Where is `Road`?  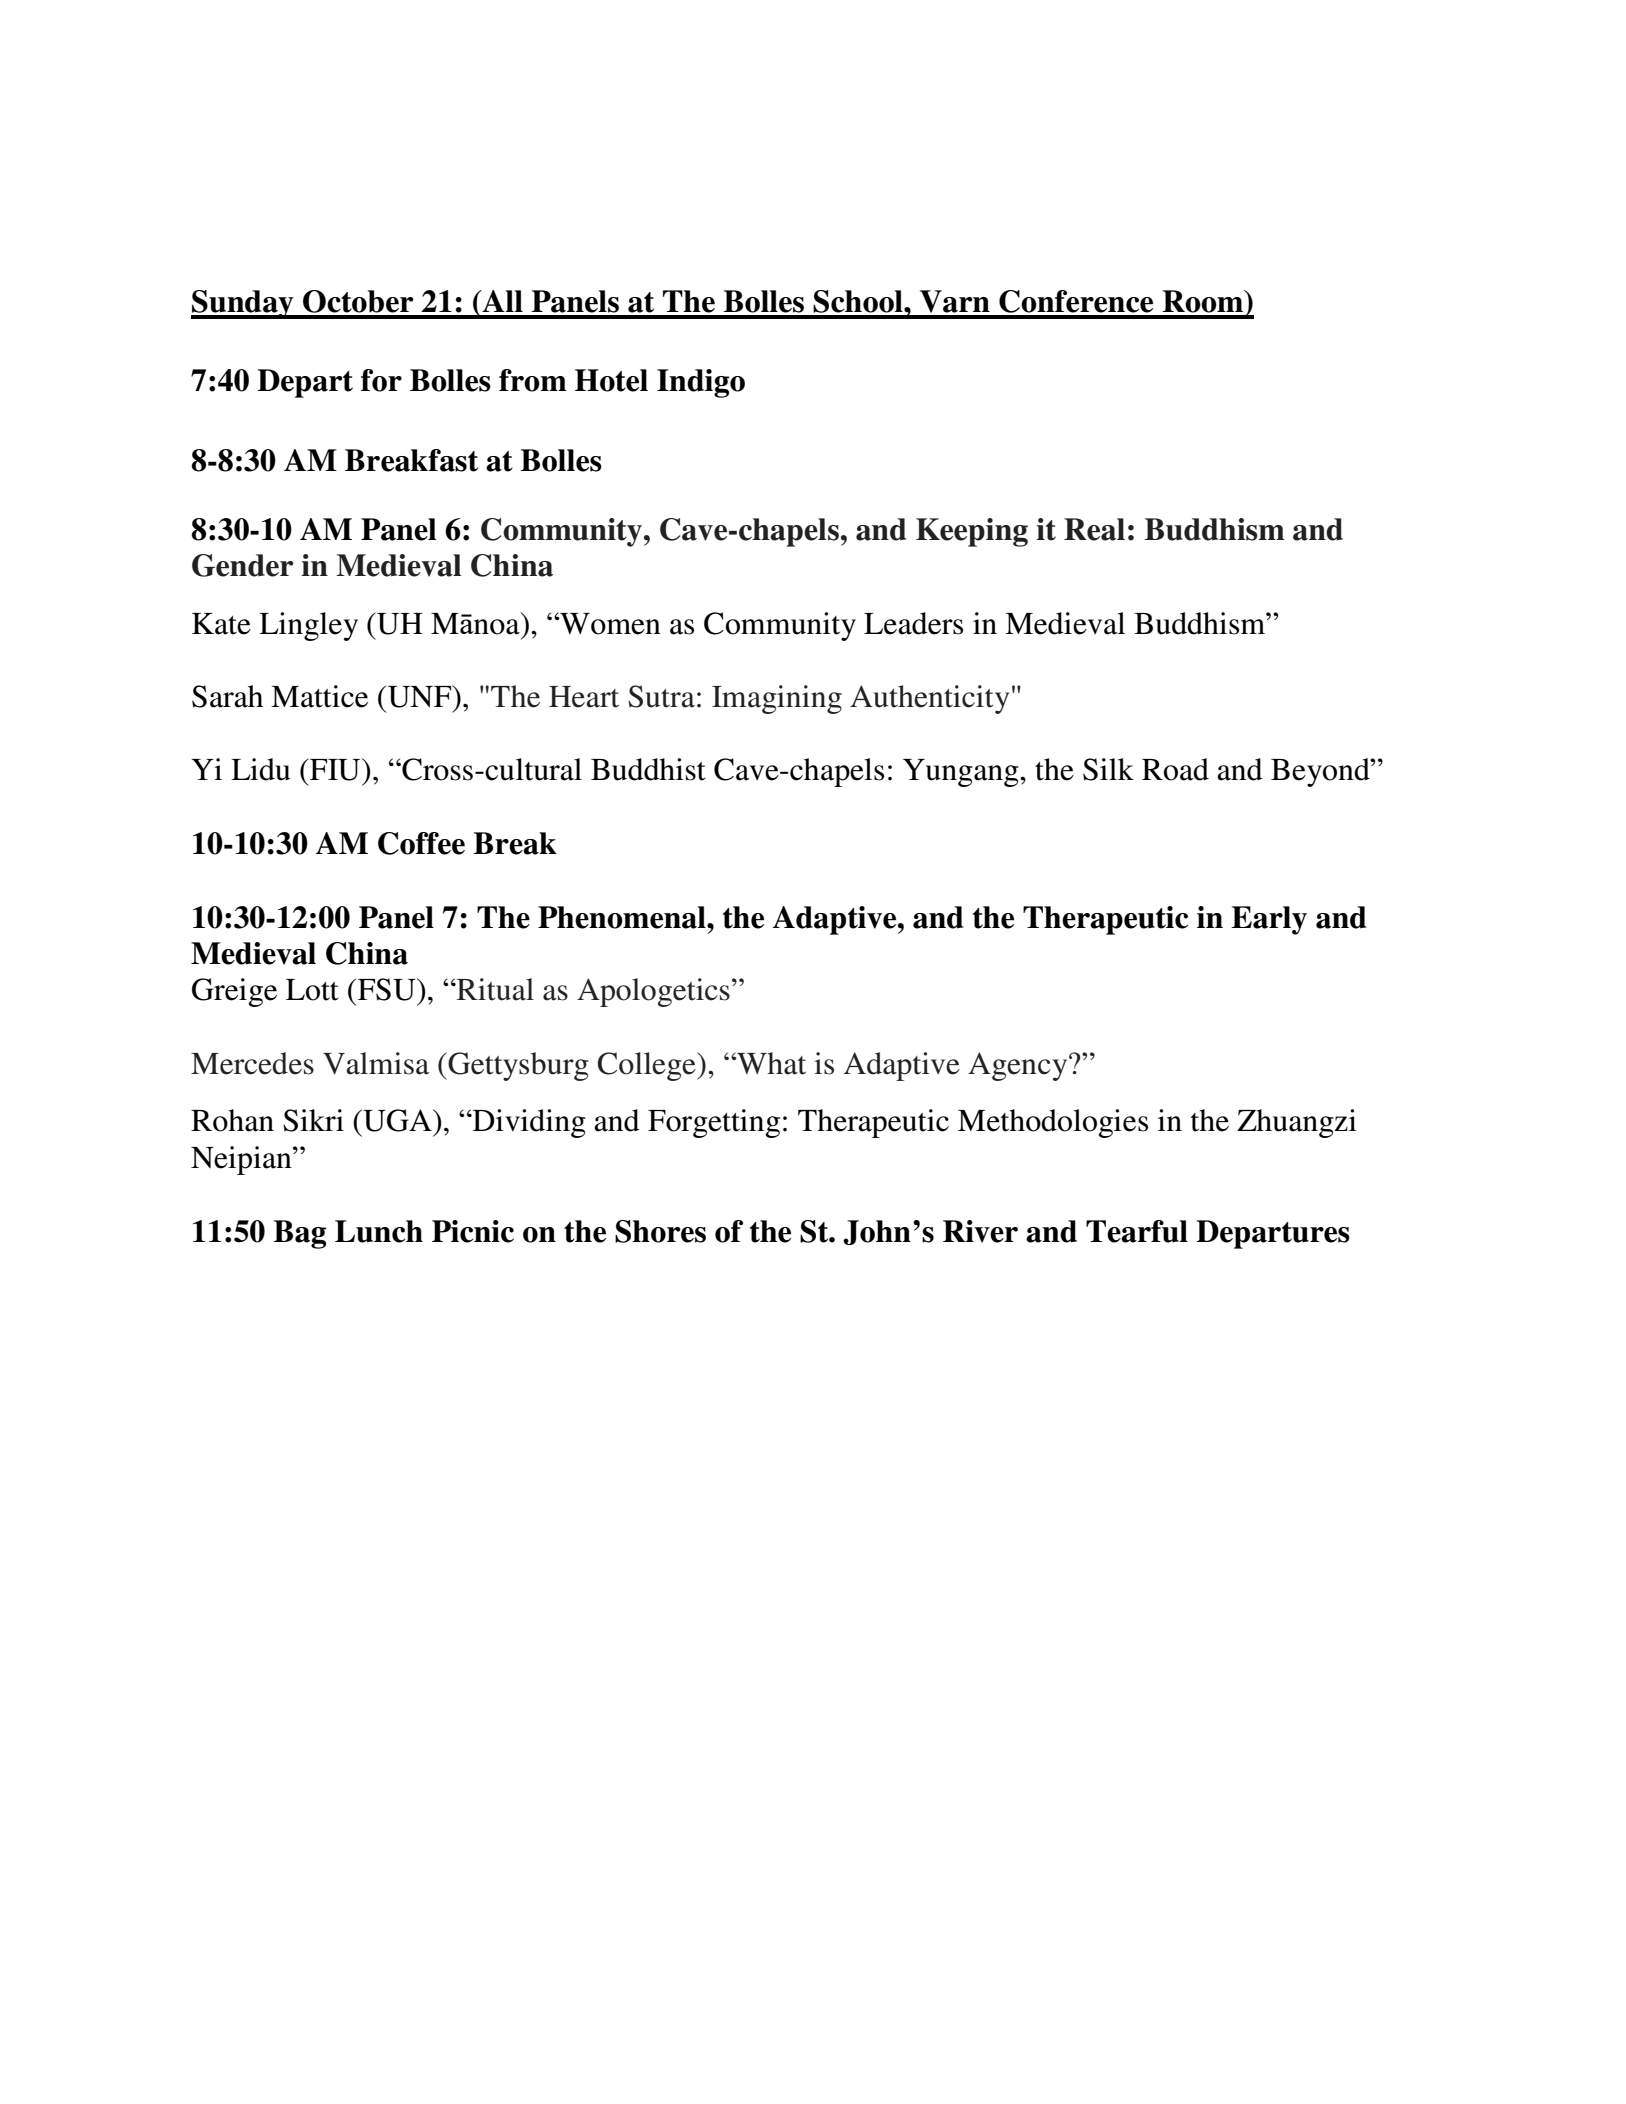
Road is located at coordinates (1175, 769).
